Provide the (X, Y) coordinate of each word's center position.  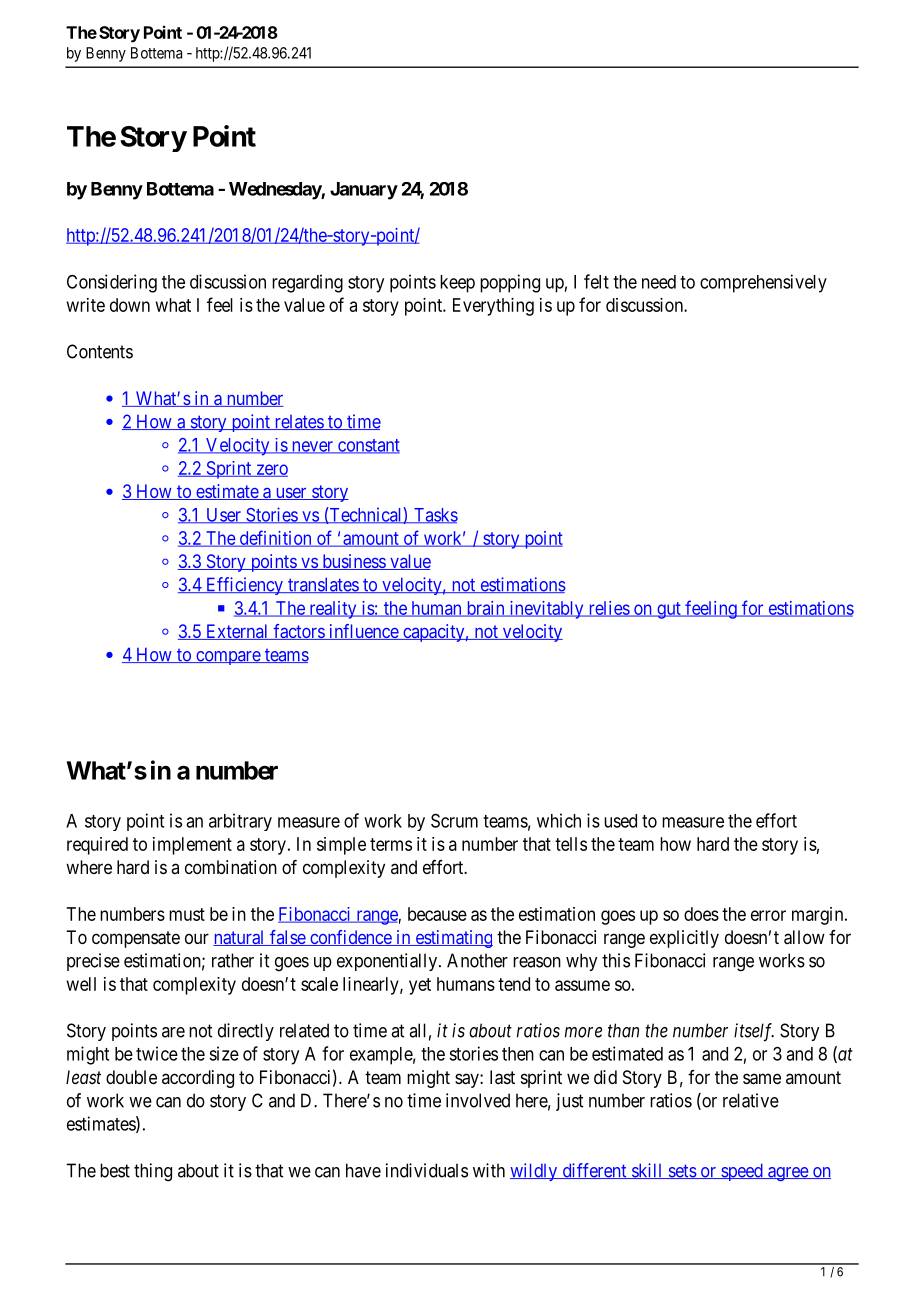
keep (457, 284)
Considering (112, 283)
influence (363, 632)
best (115, 1170)
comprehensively (763, 283)
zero (271, 470)
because (437, 914)
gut (669, 610)
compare (228, 658)
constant (368, 446)
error (768, 915)
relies (608, 609)
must (187, 914)
